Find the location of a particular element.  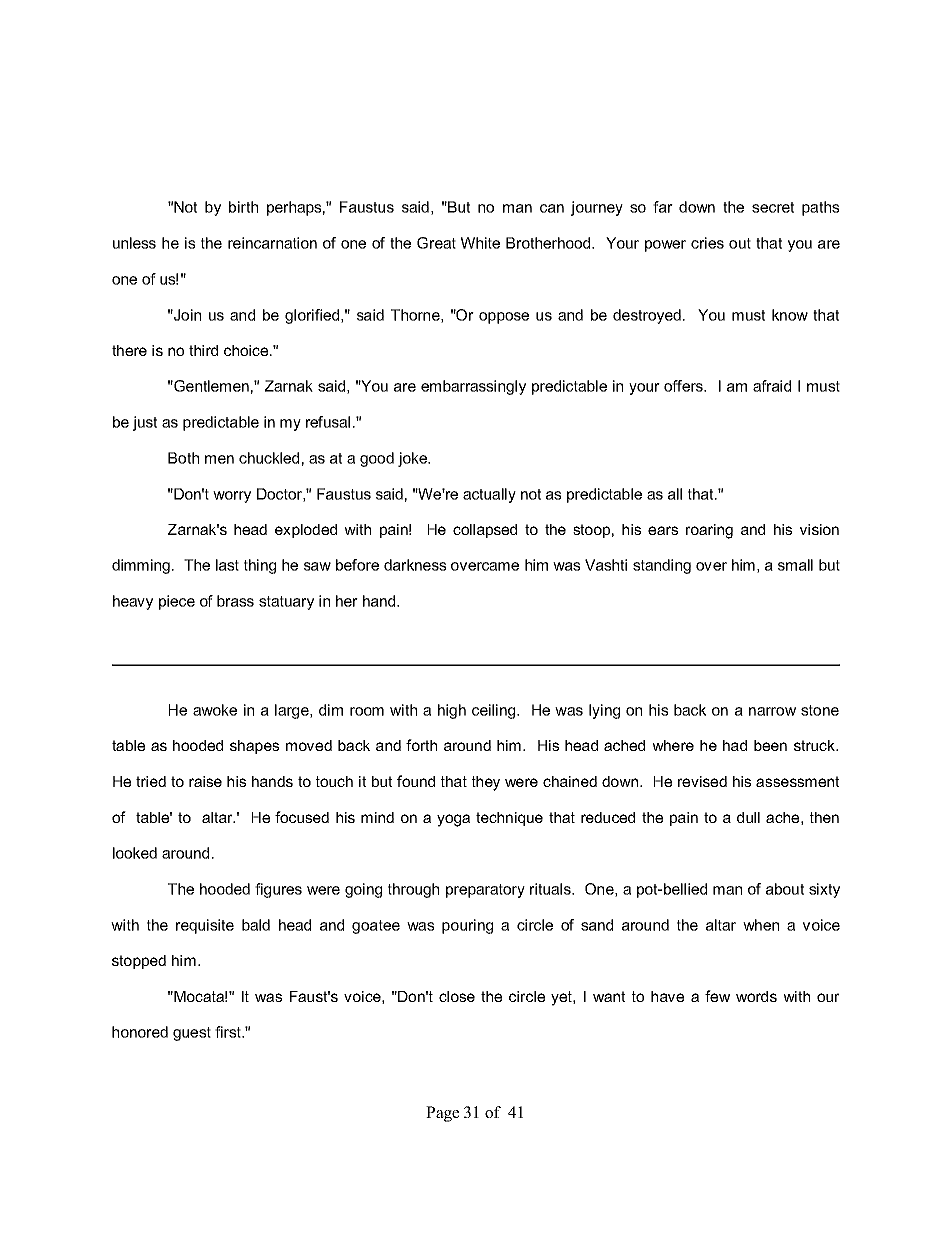

narrow is located at coordinates (772, 711).
